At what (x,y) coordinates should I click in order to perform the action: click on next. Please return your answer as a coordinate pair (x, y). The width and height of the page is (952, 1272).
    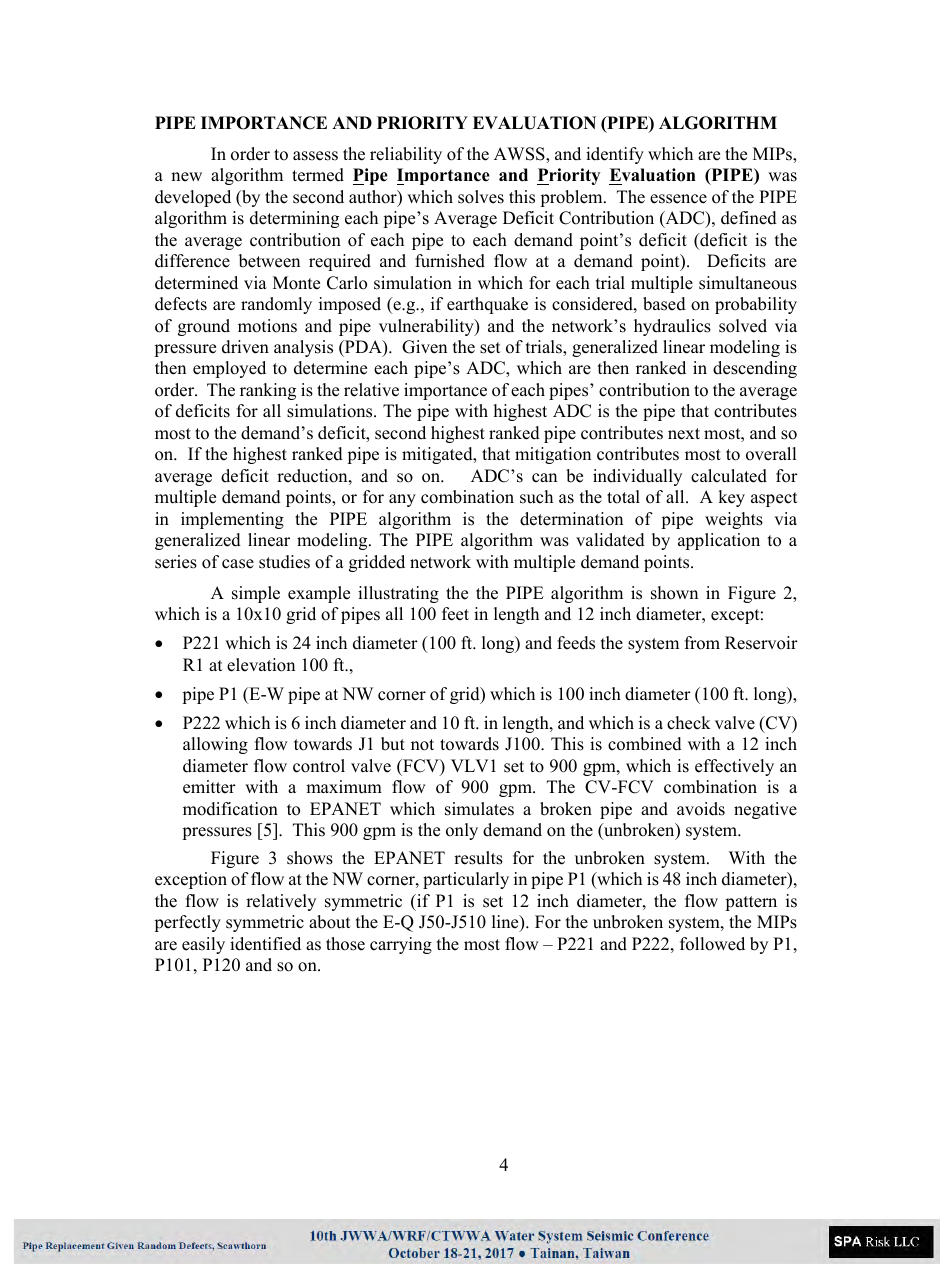
    Looking at the image, I should click on (684, 434).
